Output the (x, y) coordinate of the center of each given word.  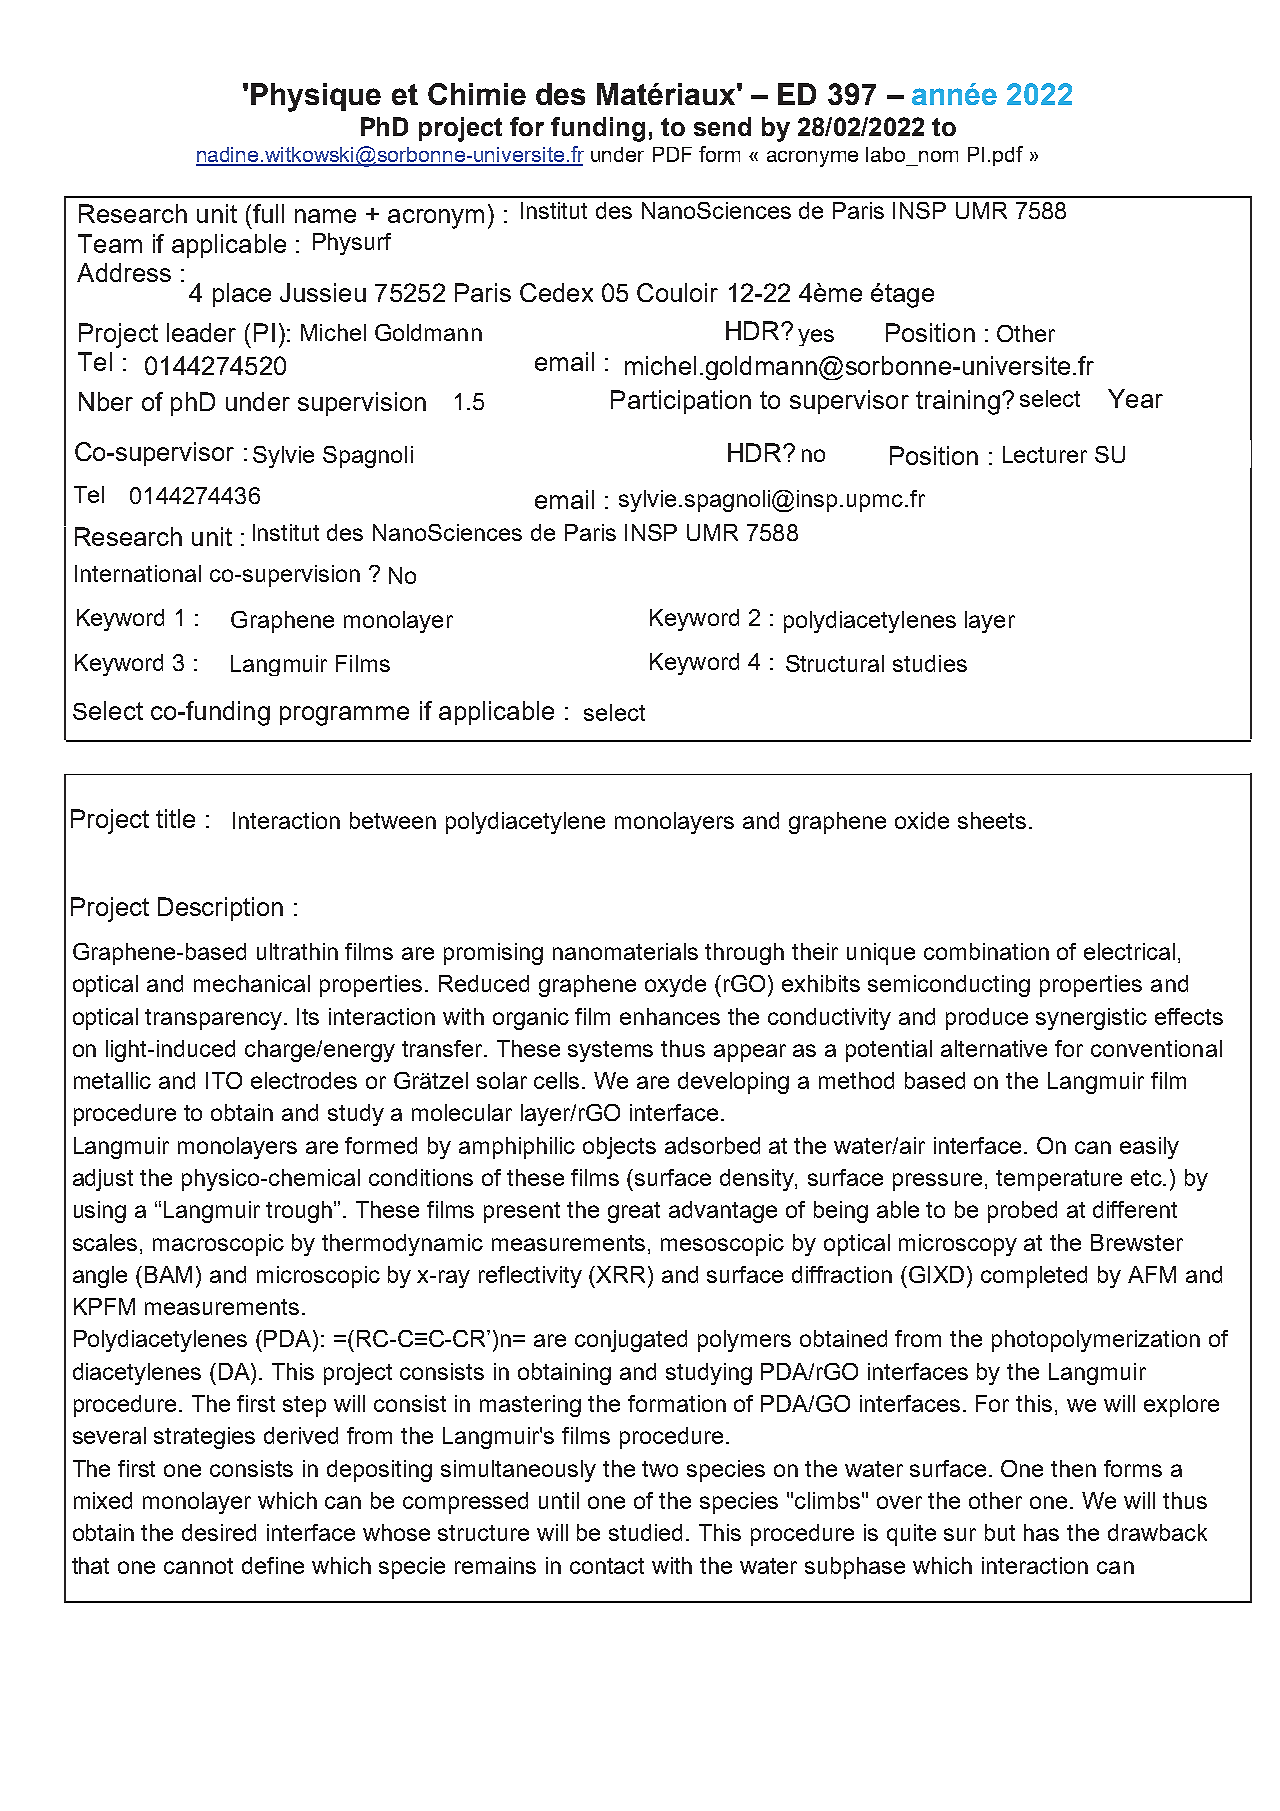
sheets (992, 820)
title (175, 818)
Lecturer (1045, 454)
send (722, 126)
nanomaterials (625, 951)
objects (619, 1148)
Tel (95, 361)
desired (219, 1532)
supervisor (849, 402)
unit (217, 213)
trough (300, 1212)
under (617, 154)
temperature (1059, 1180)
